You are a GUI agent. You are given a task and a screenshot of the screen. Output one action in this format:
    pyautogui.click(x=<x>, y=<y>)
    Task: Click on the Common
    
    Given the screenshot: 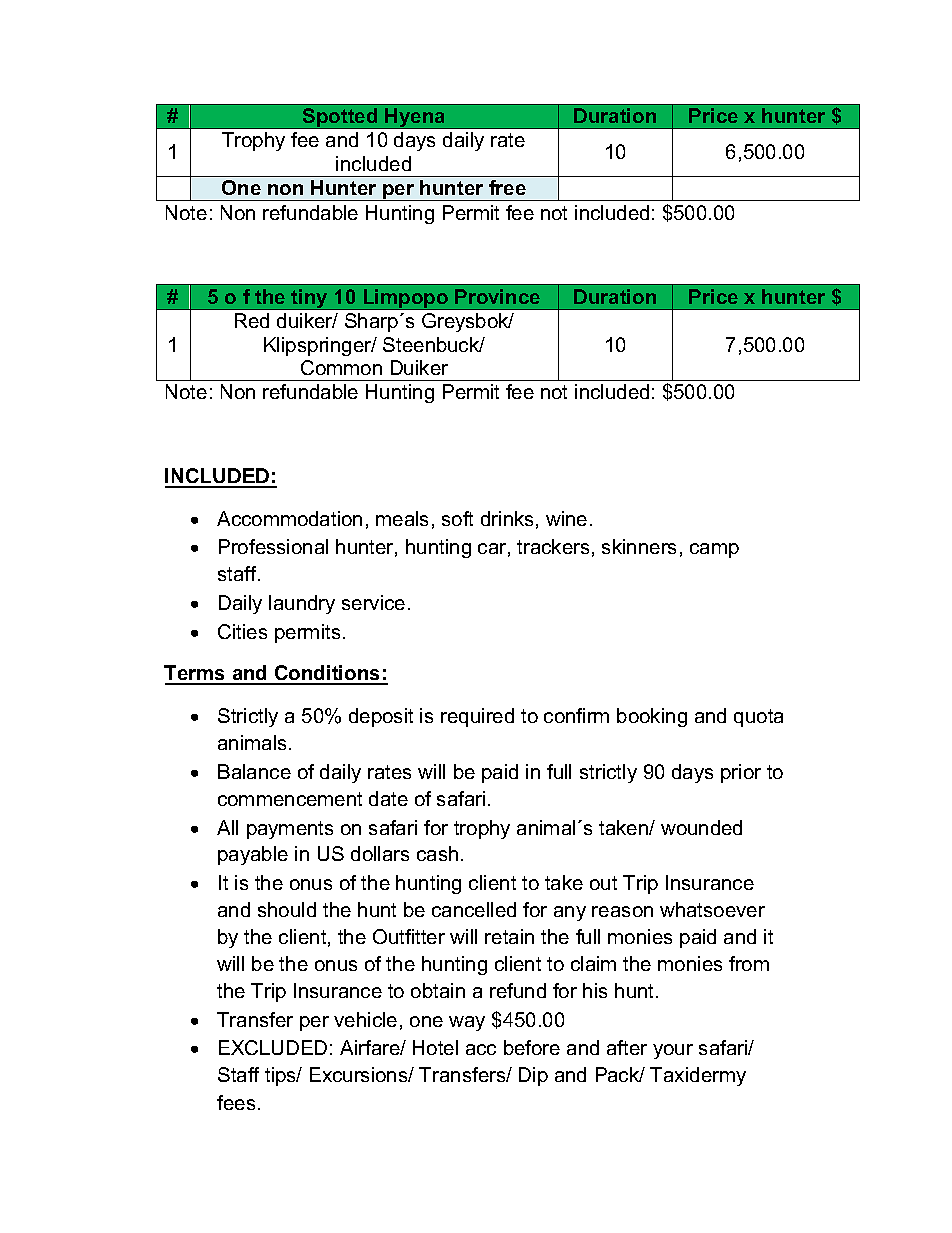 What is the action you would take?
    pyautogui.click(x=341, y=367)
